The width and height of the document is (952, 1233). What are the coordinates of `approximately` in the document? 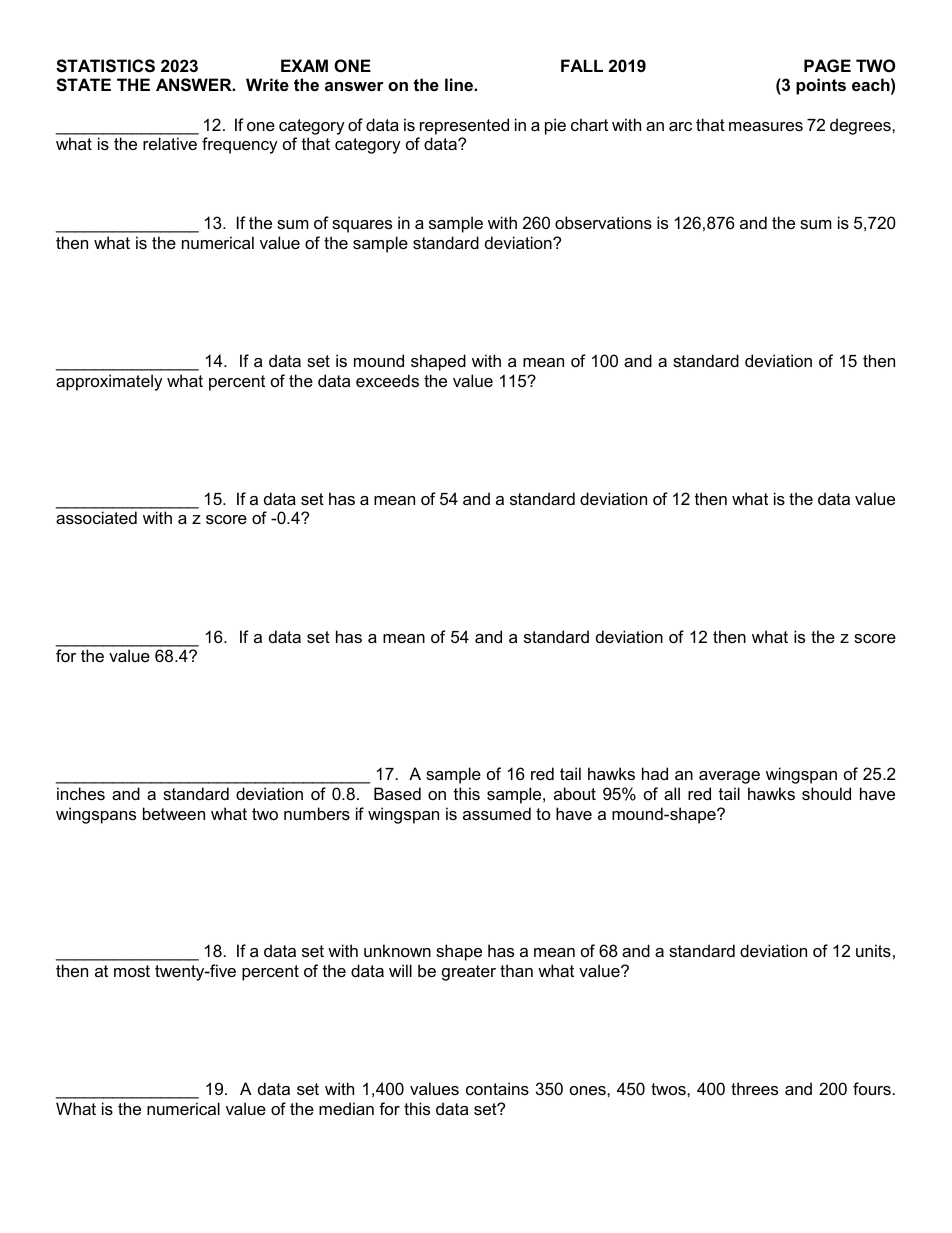 It's located at (109, 382).
